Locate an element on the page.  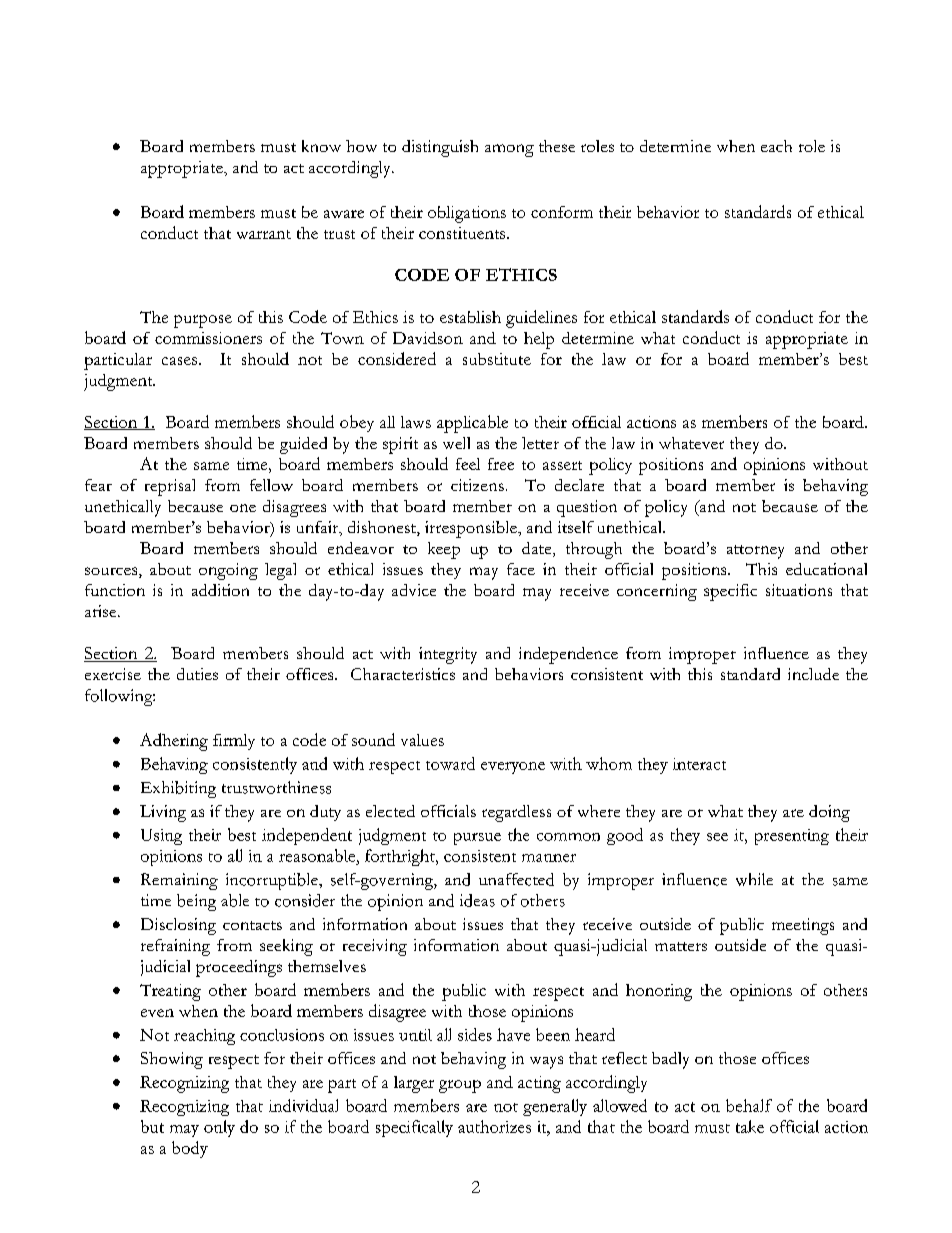
while is located at coordinates (754, 879).
